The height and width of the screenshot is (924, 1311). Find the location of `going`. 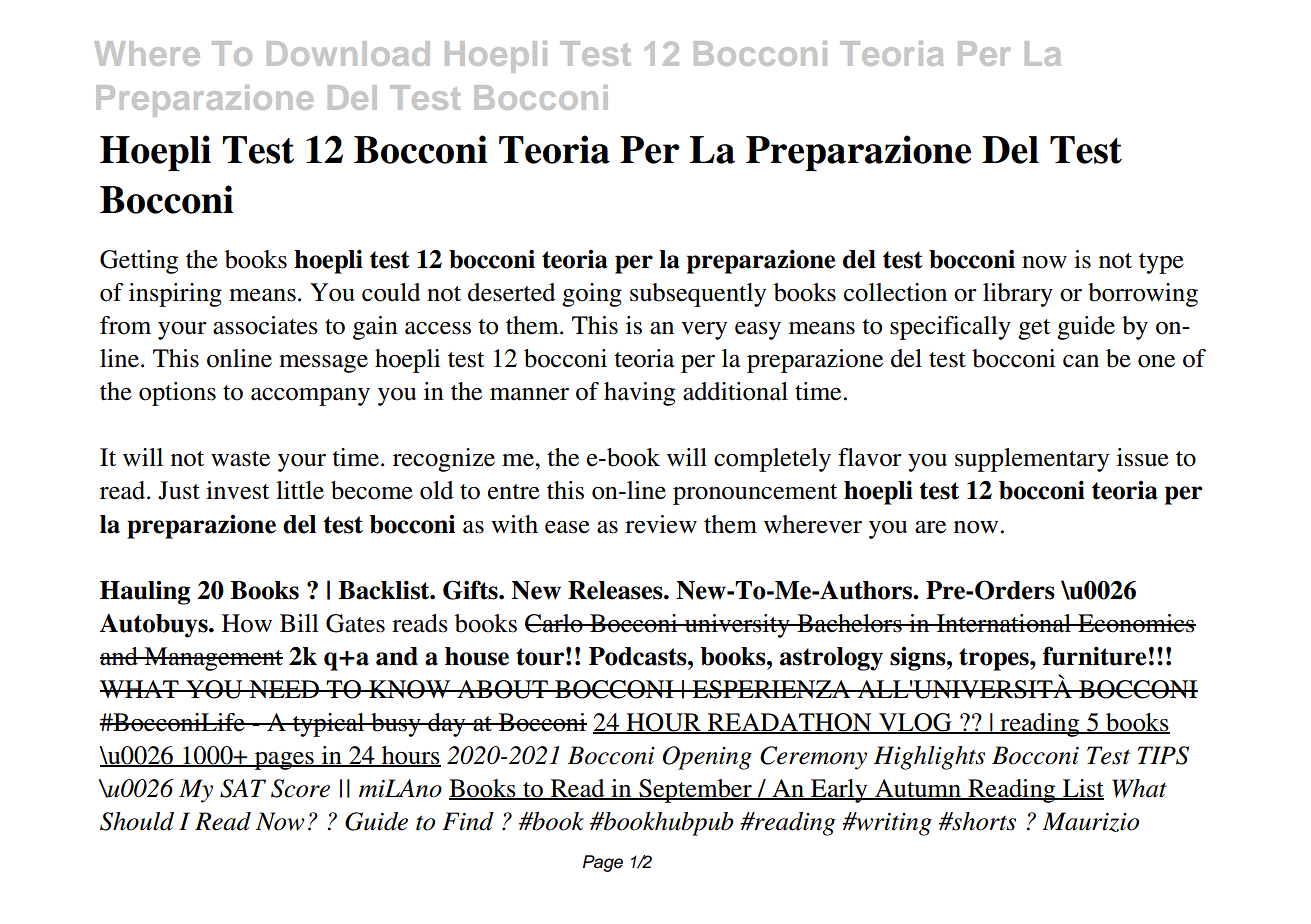

going is located at coordinates (592, 295).
